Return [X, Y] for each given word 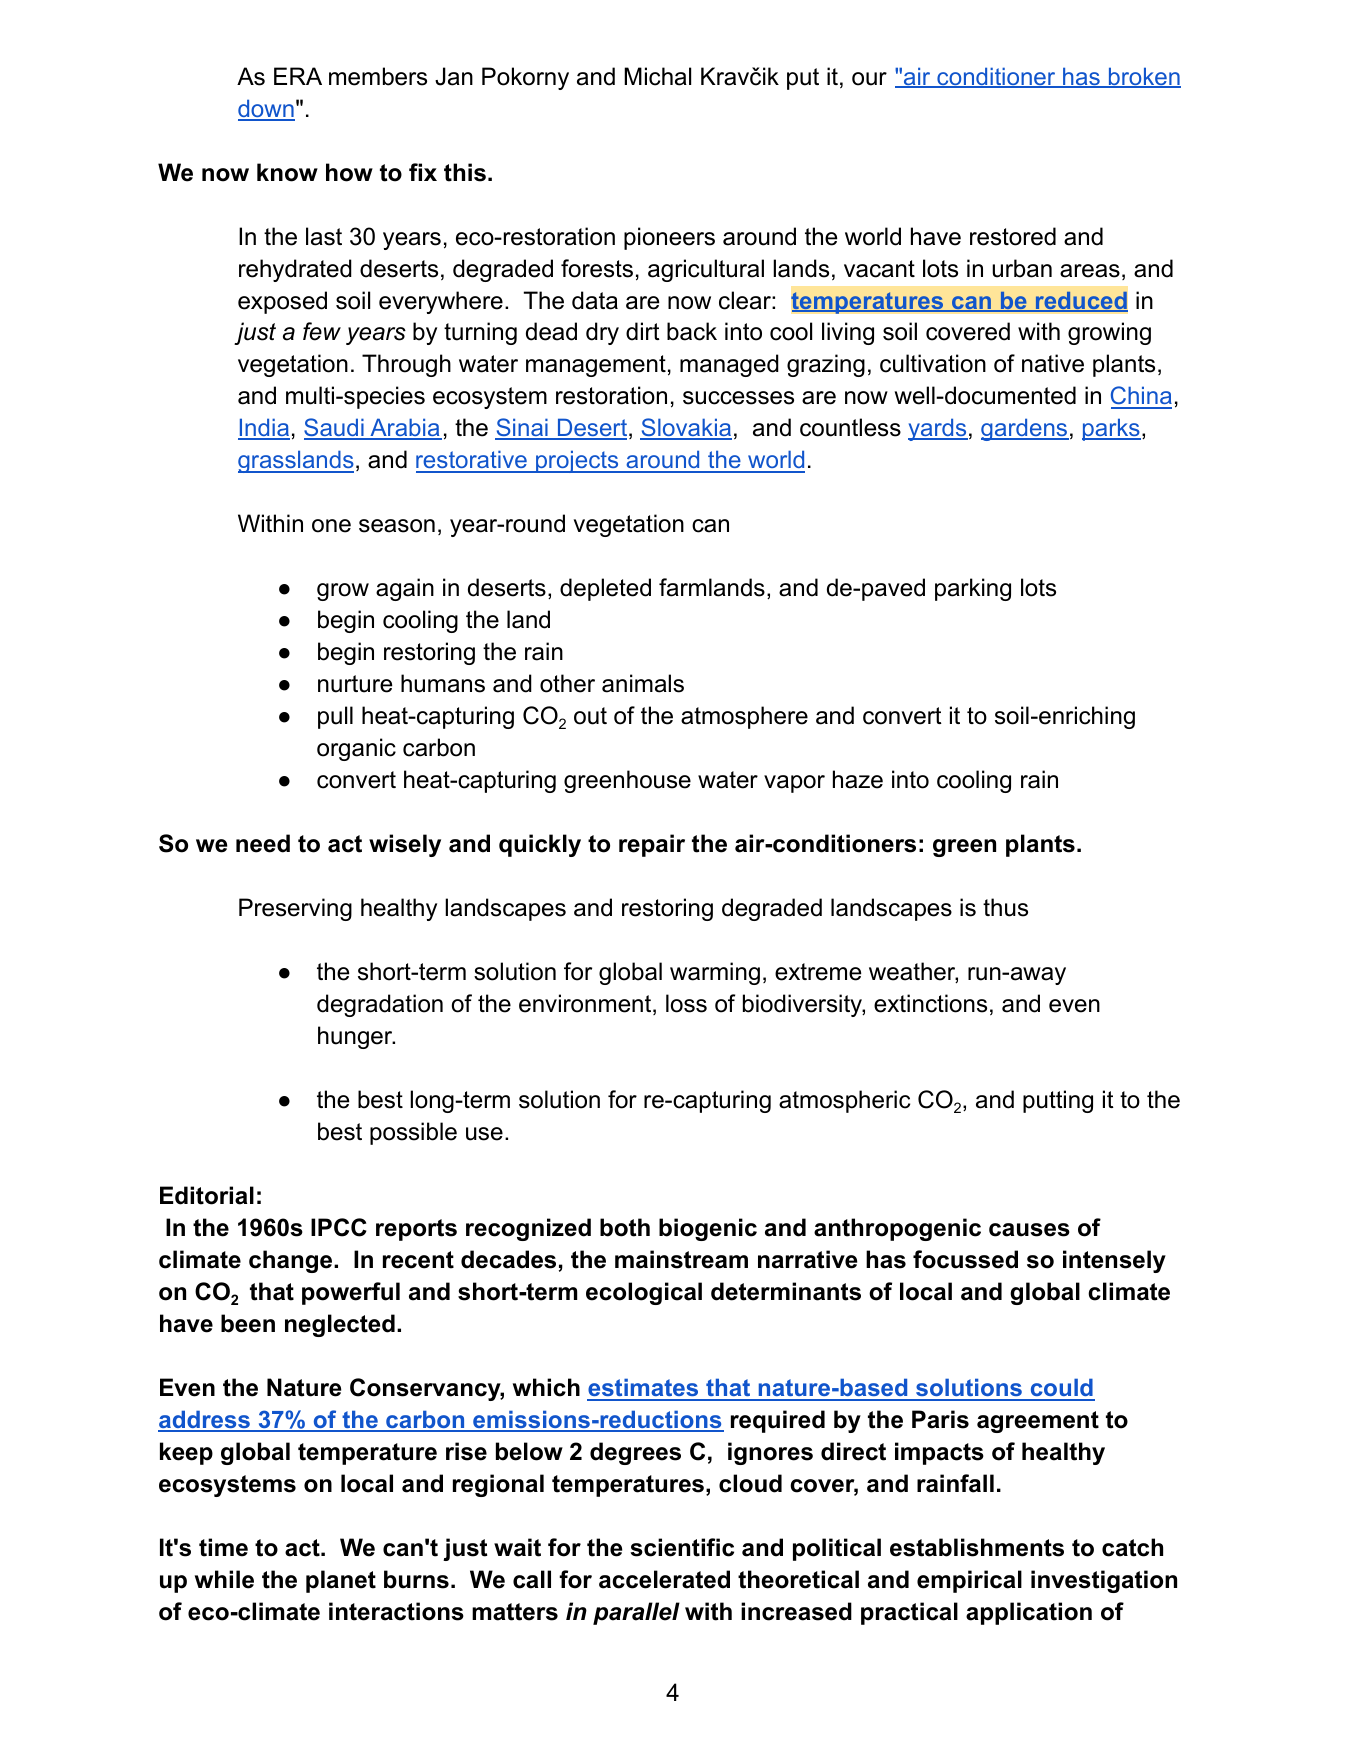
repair [652, 845]
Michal [657, 76]
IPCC [339, 1227]
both [625, 1227]
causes [1029, 1230]
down [266, 109]
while [224, 1579]
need [263, 843]
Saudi [335, 429]
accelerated [664, 1579]
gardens [1025, 429]
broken [1144, 77]
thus [1005, 907]
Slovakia [686, 429]
